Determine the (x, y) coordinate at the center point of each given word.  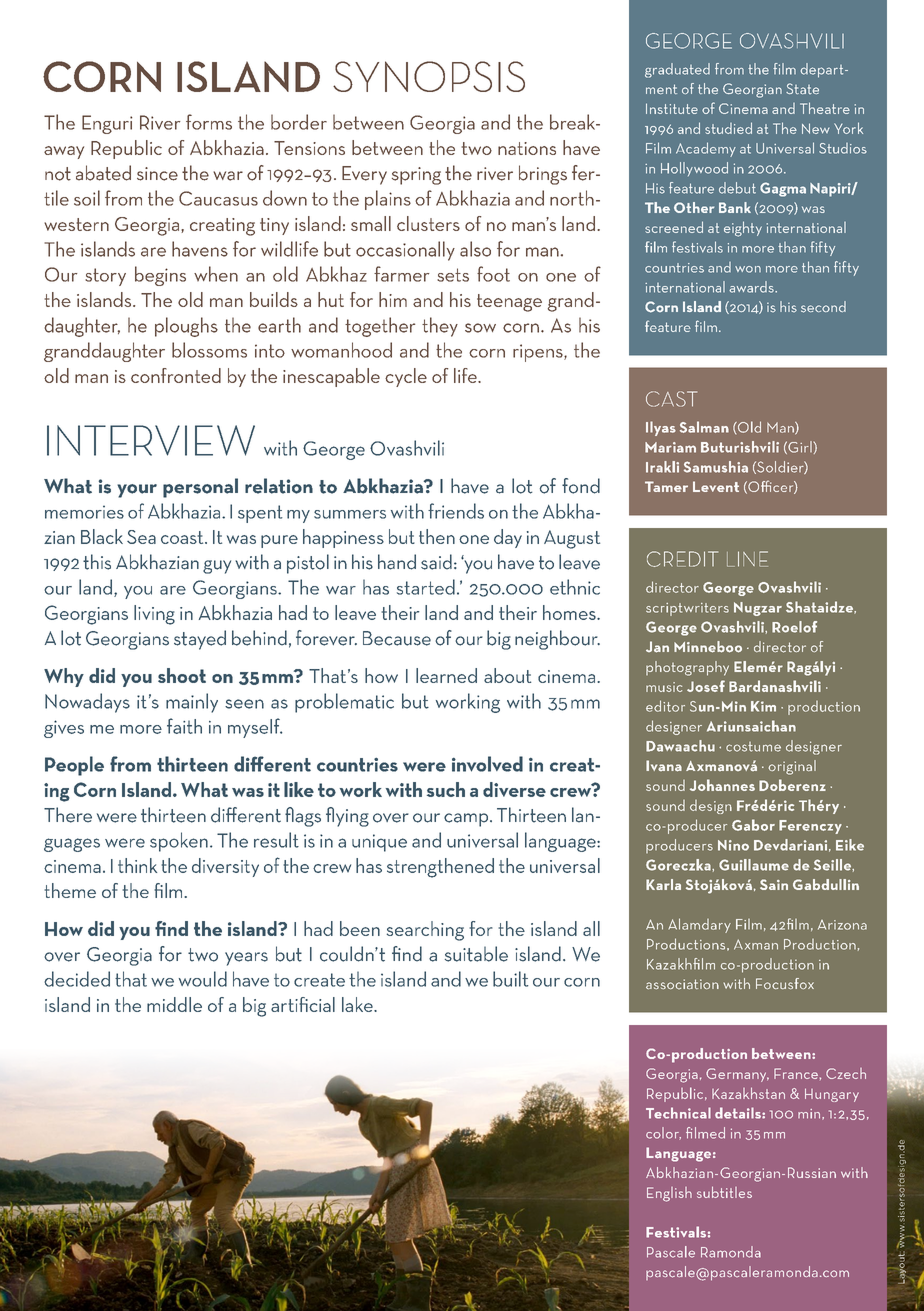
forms (209, 122)
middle (174, 1004)
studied (728, 128)
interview (151, 440)
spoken (179, 842)
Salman (704, 427)
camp (467, 820)
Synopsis (429, 76)
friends (456, 511)
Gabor (753, 825)
